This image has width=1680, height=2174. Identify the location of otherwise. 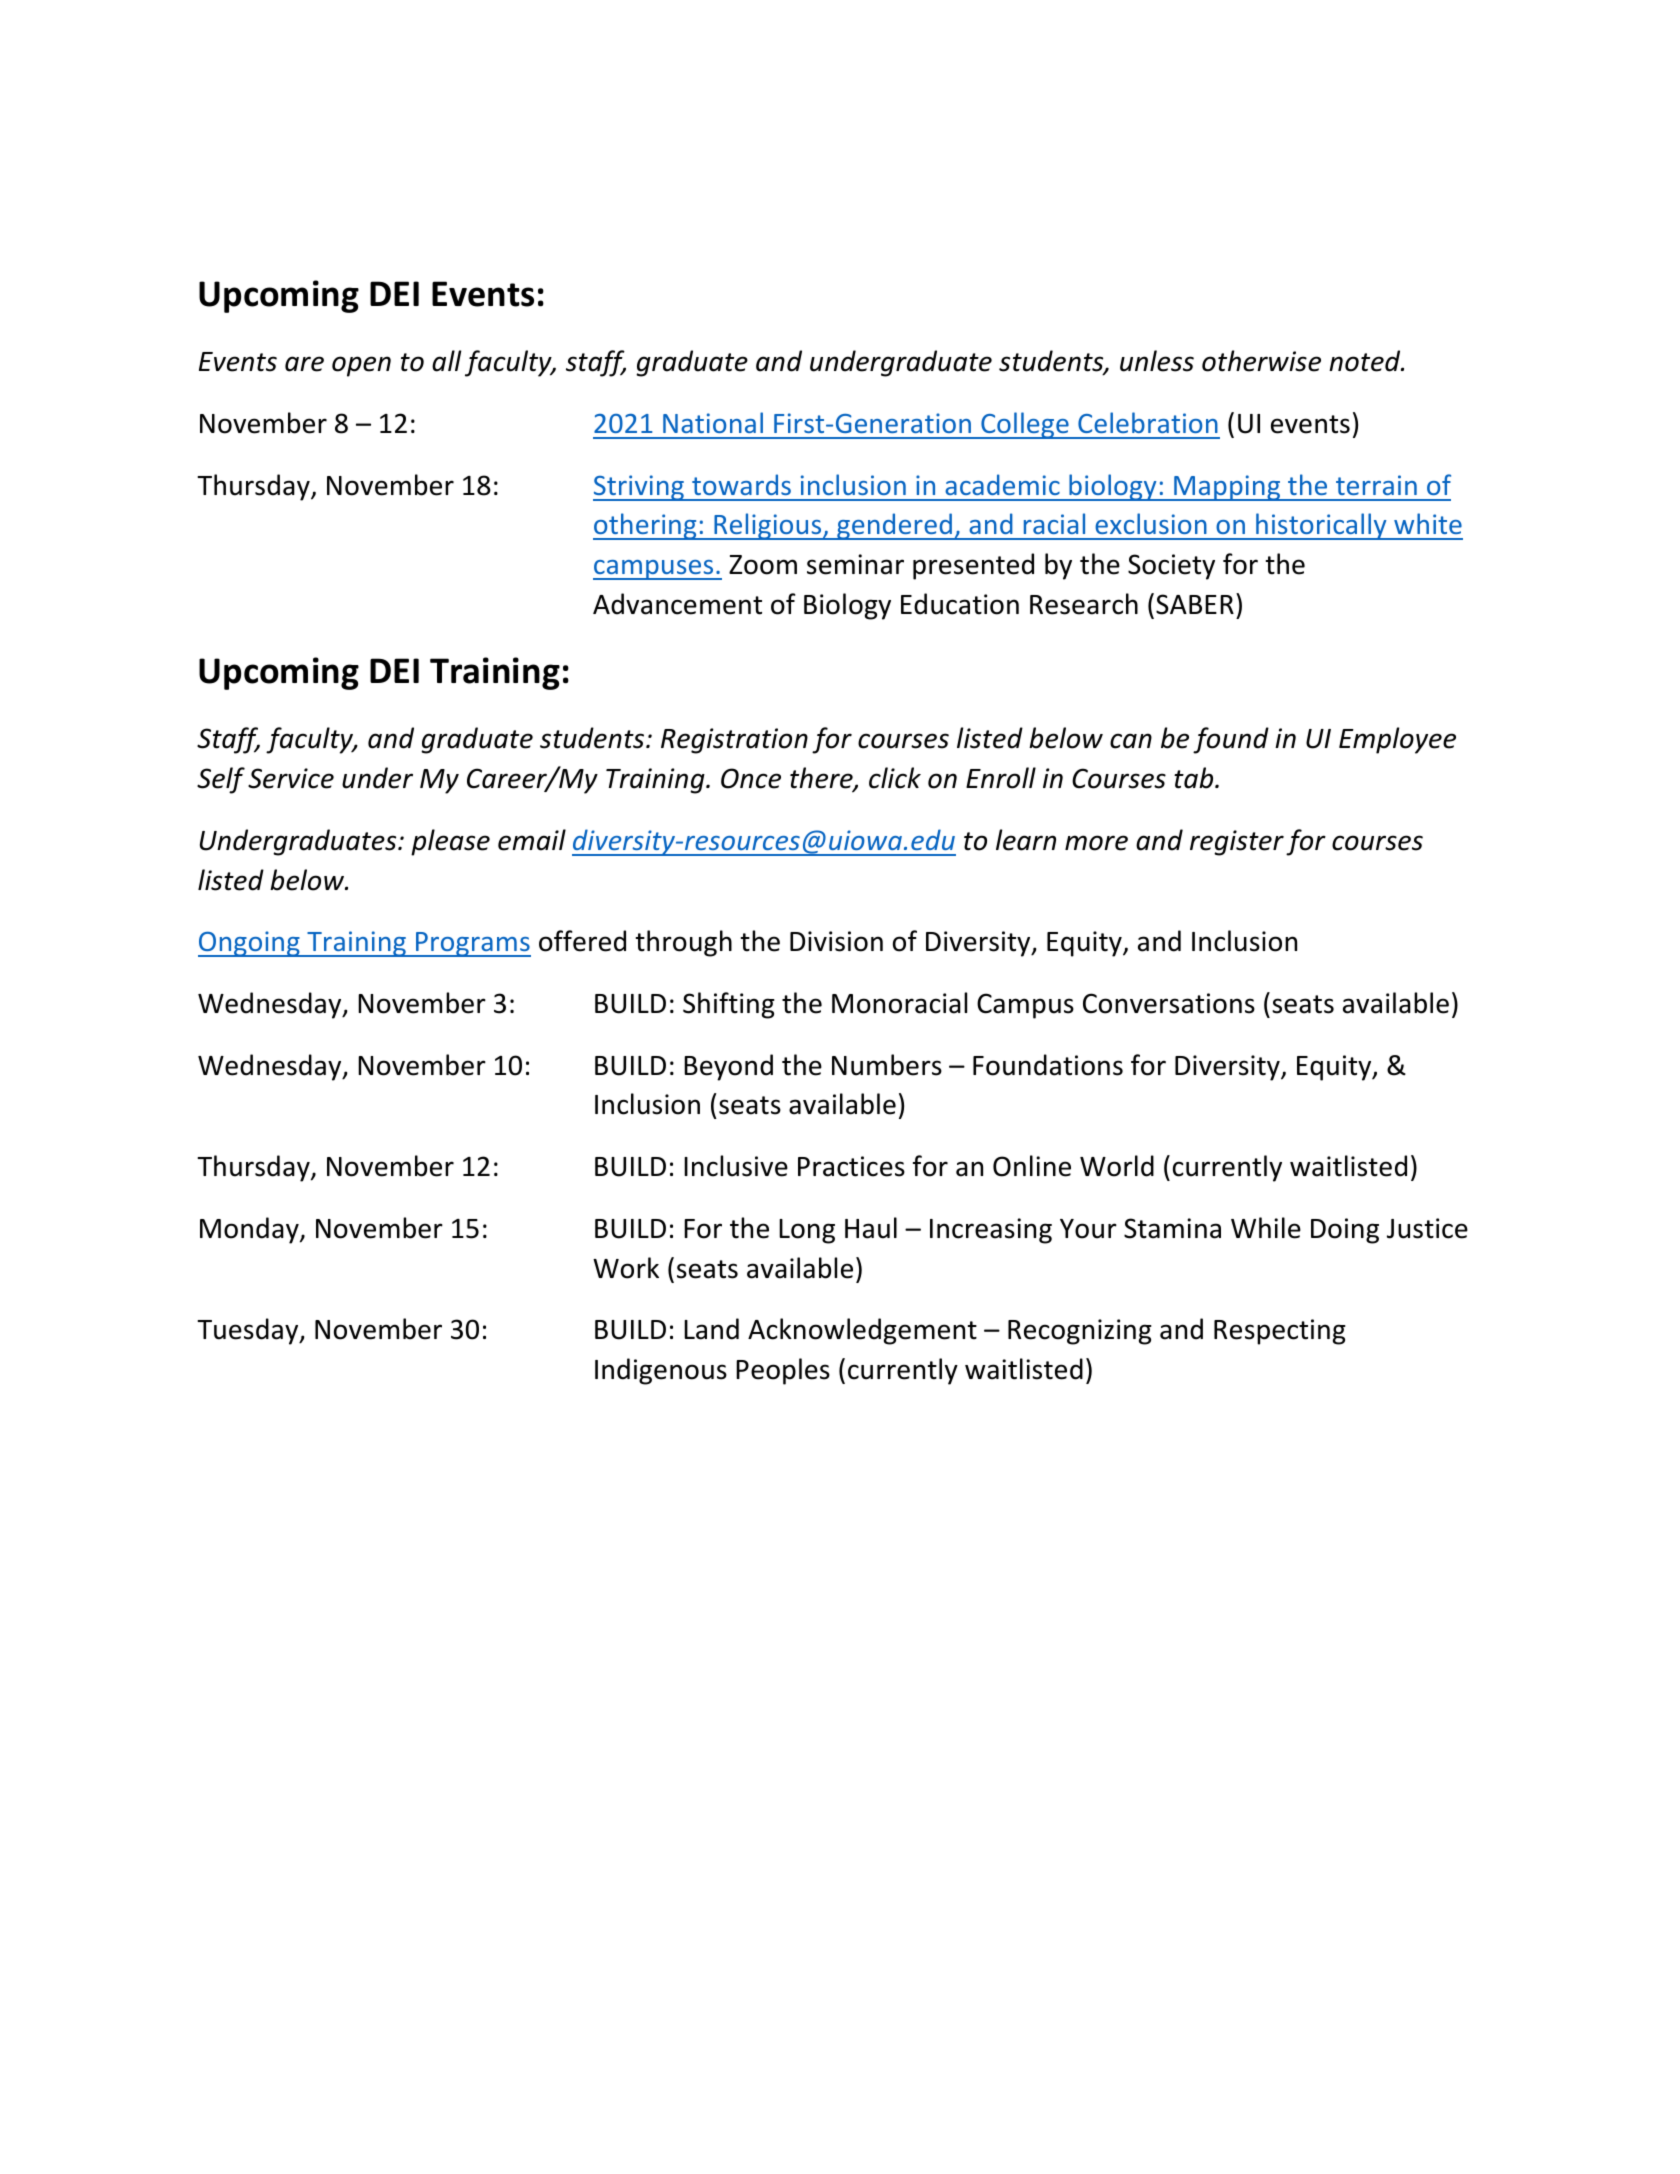
(1261, 361).
